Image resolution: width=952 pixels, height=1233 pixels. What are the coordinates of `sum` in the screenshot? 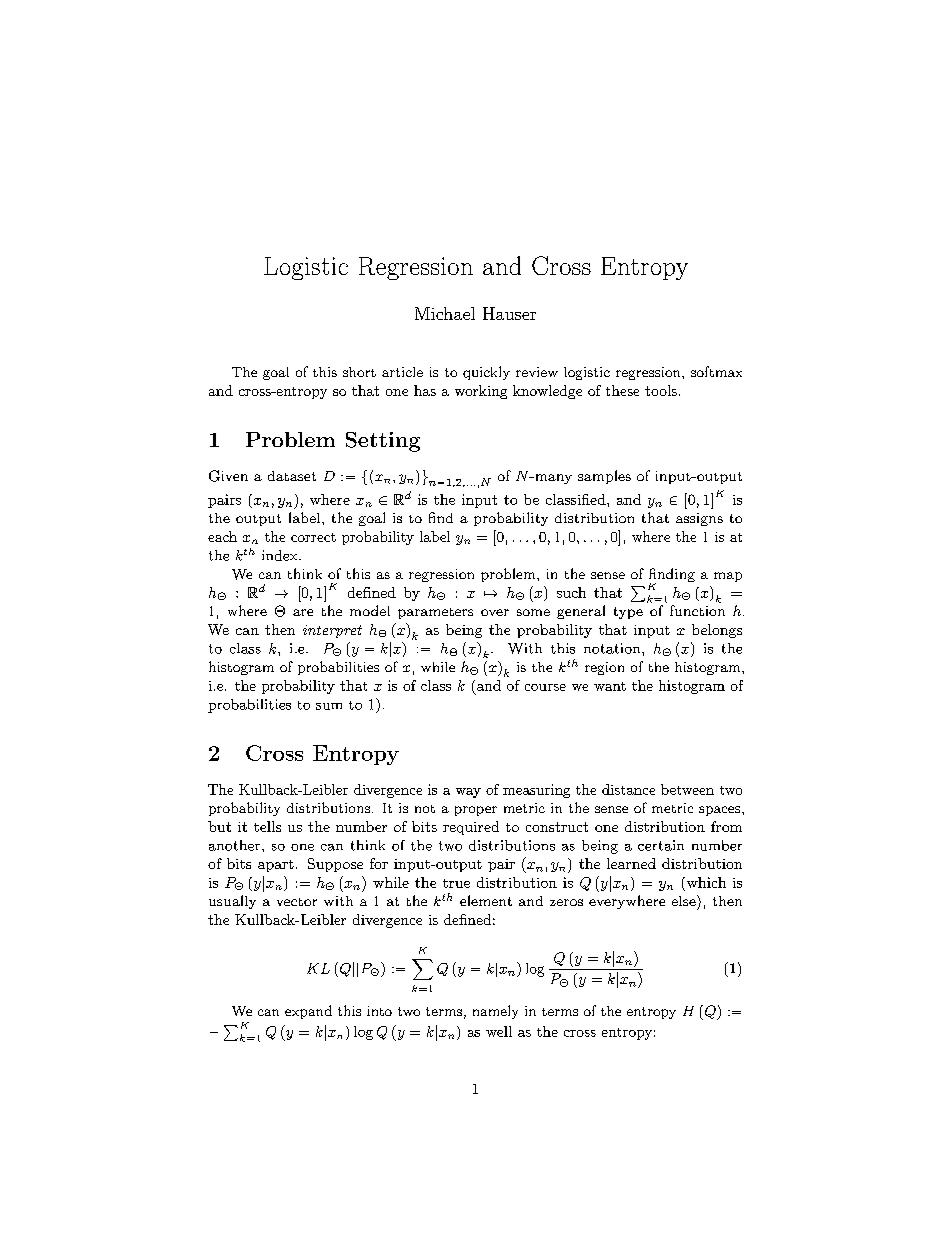 It's located at (329, 706).
